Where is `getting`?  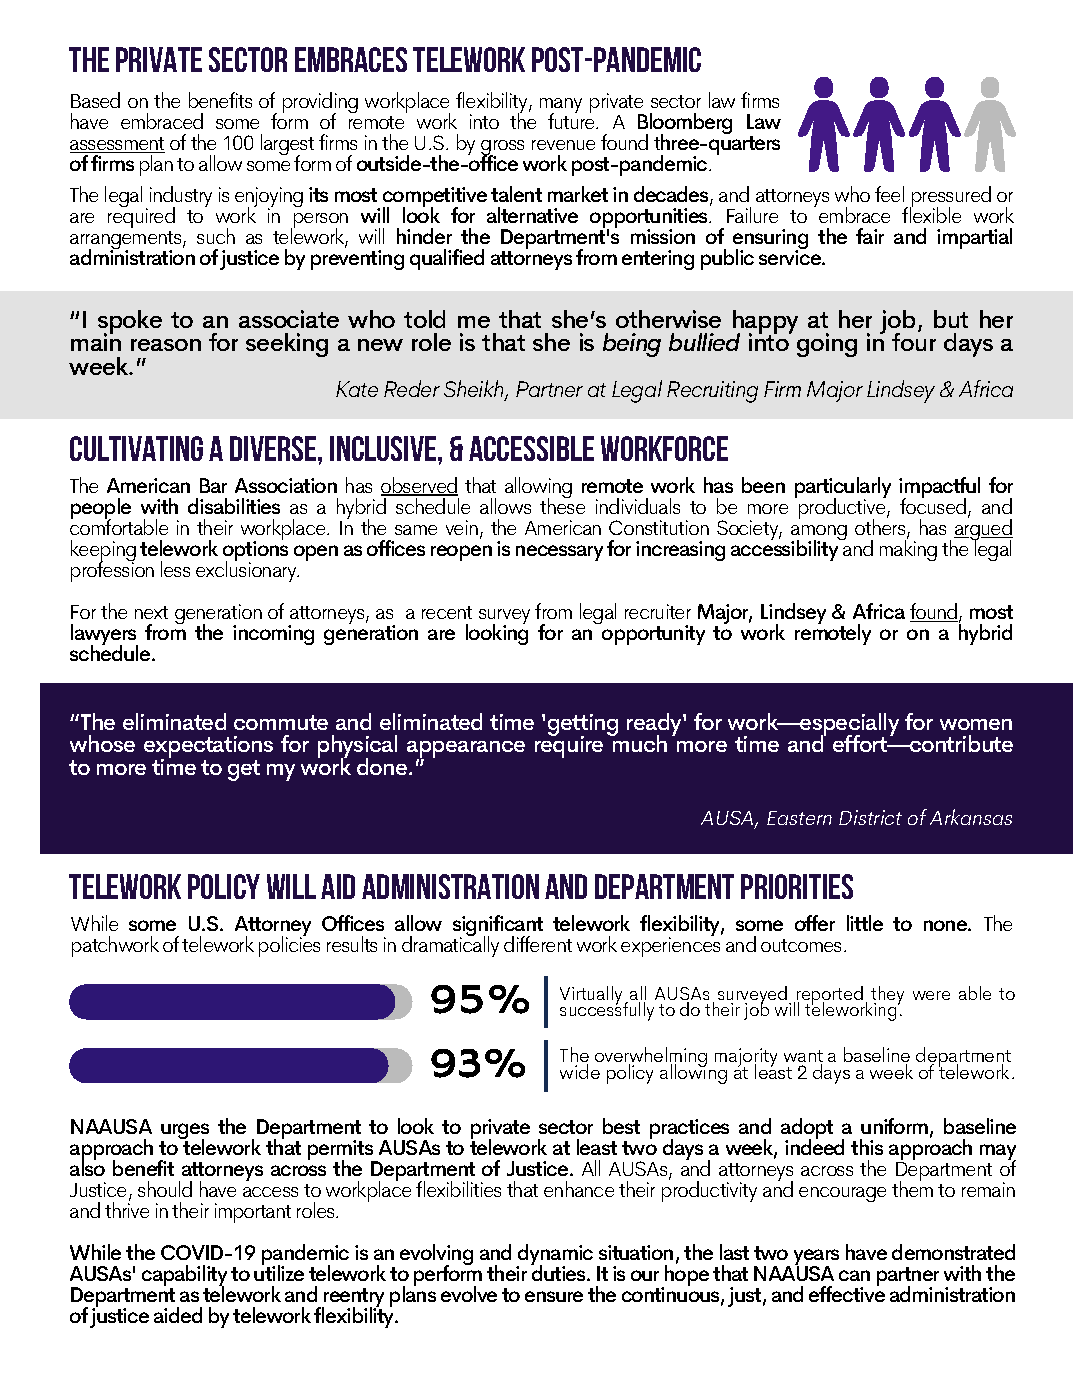 getting is located at coordinates (583, 726).
